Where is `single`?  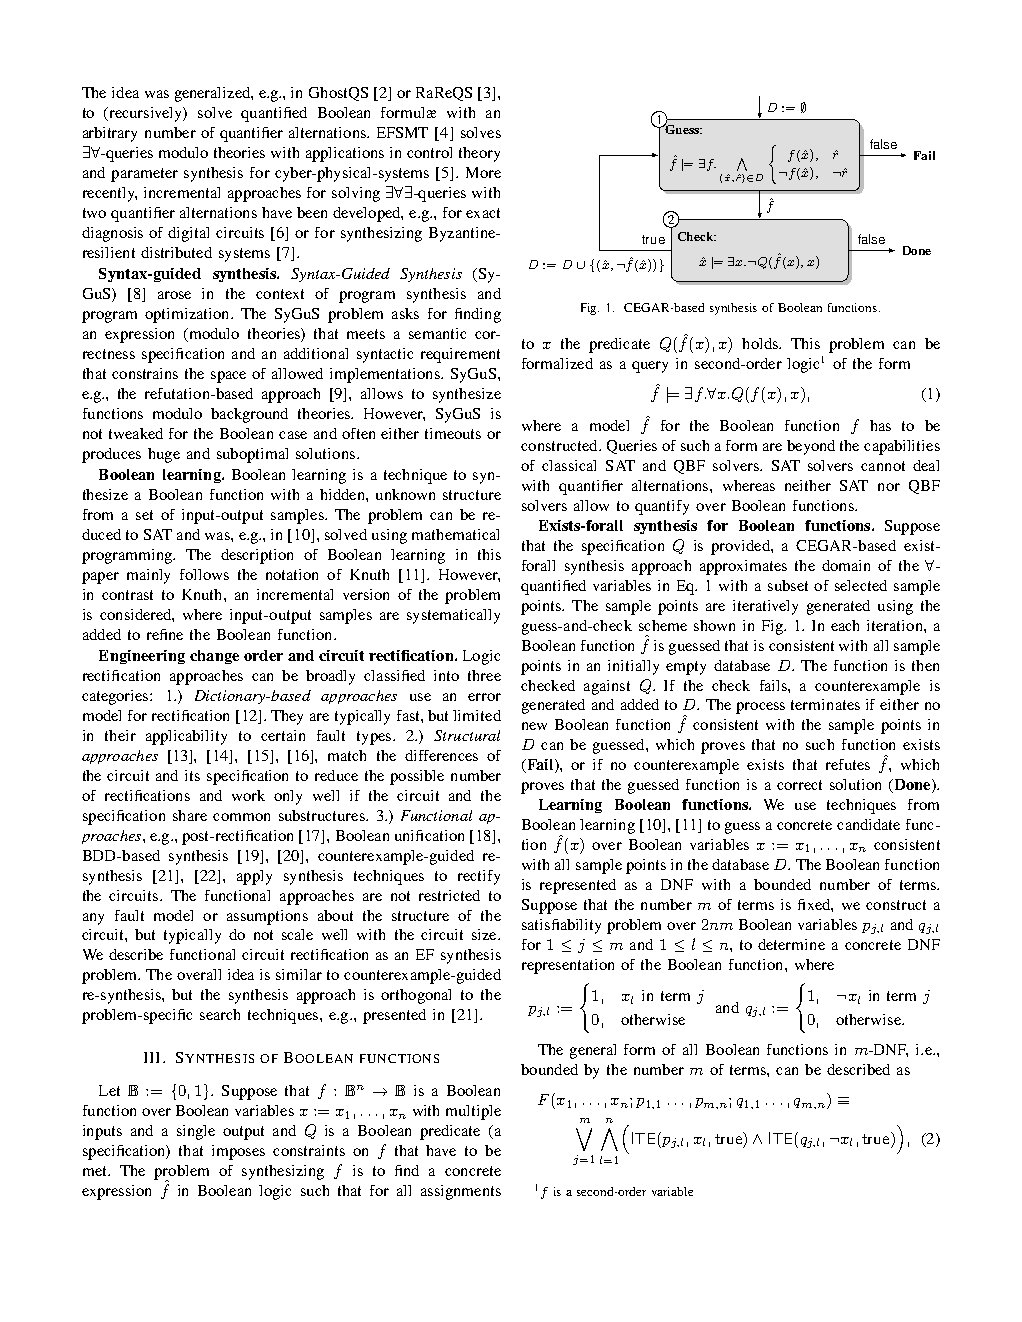 single is located at coordinates (196, 1132).
